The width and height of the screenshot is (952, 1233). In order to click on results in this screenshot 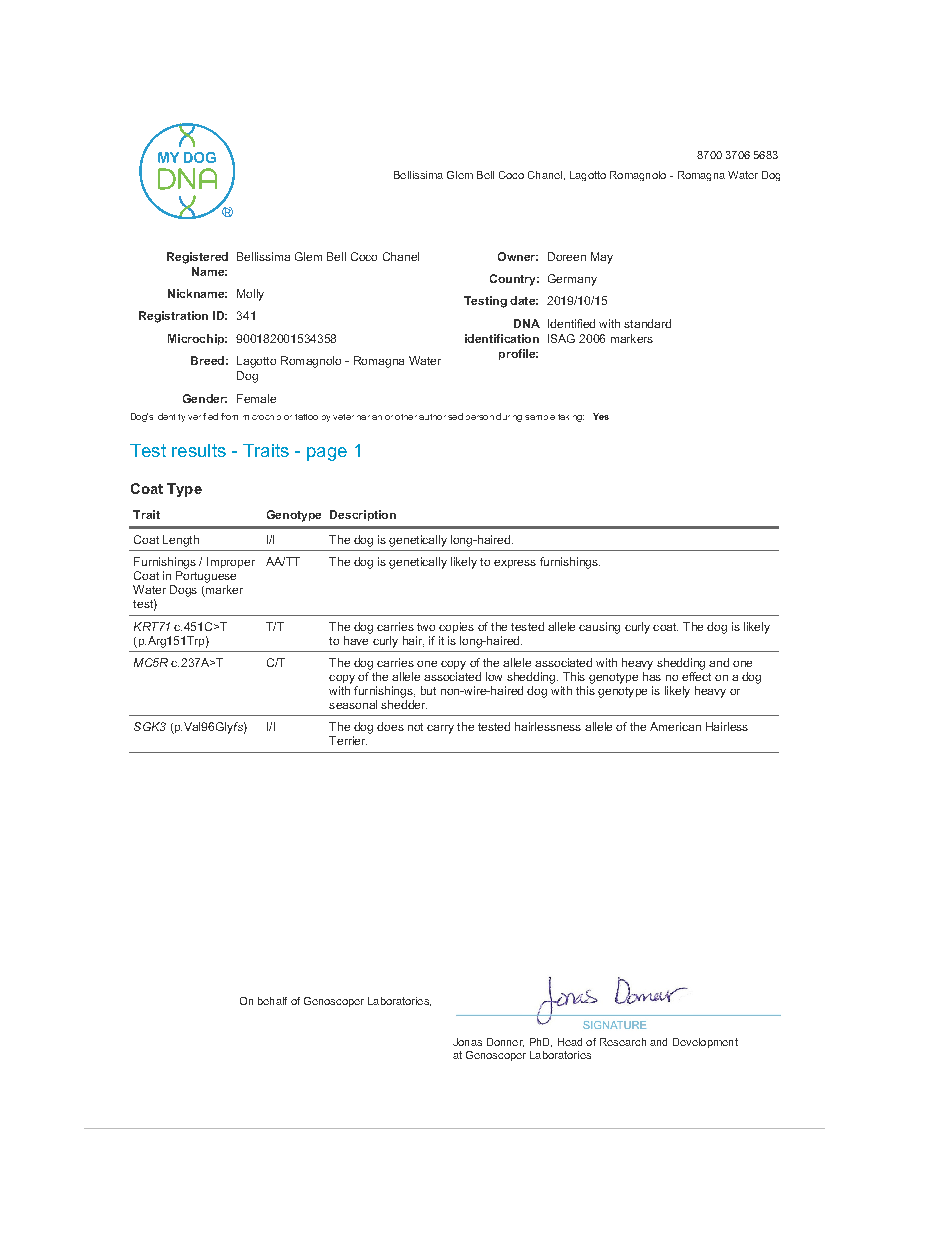, I will do `click(199, 450)`.
